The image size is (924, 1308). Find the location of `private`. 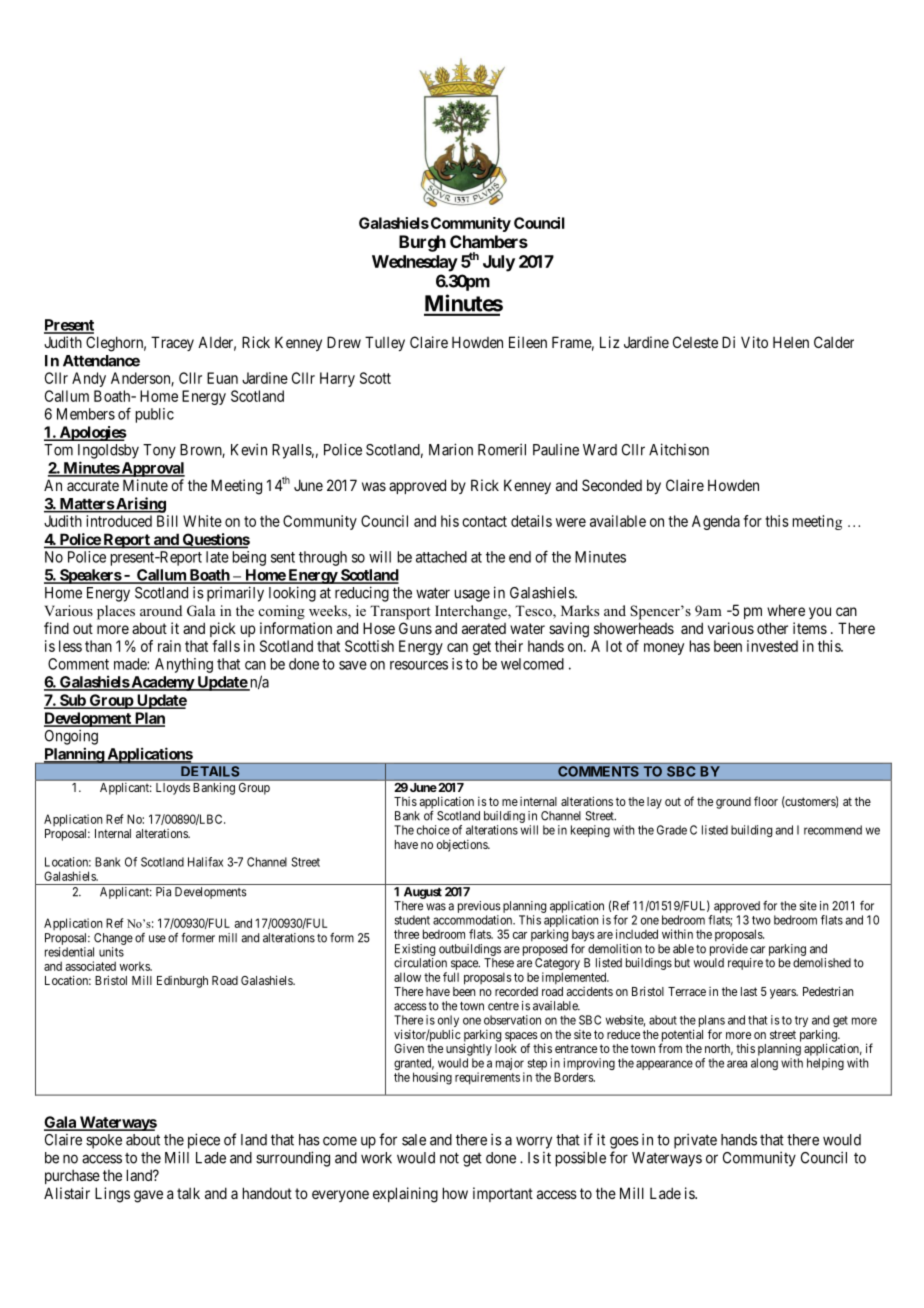

private is located at coordinates (695, 1141).
